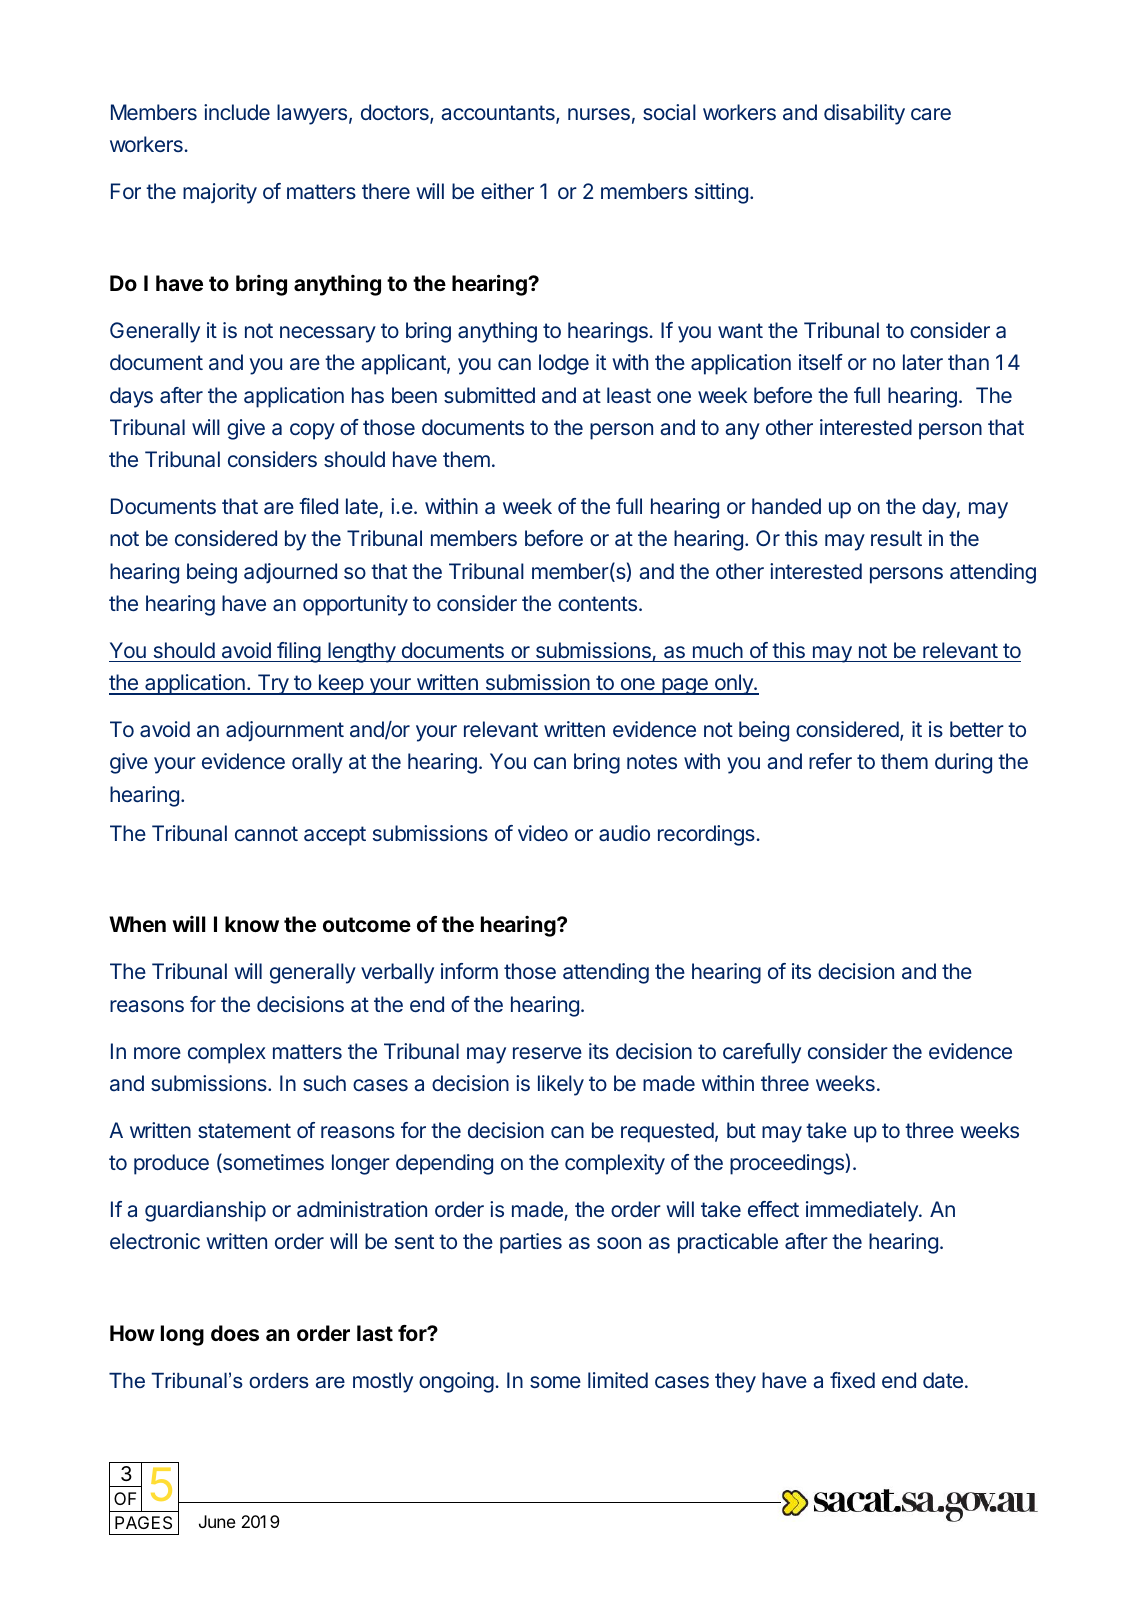 The image size is (1146, 1621). What do you see at coordinates (547, 1053) in the screenshot?
I see `reserve` at bounding box center [547, 1053].
